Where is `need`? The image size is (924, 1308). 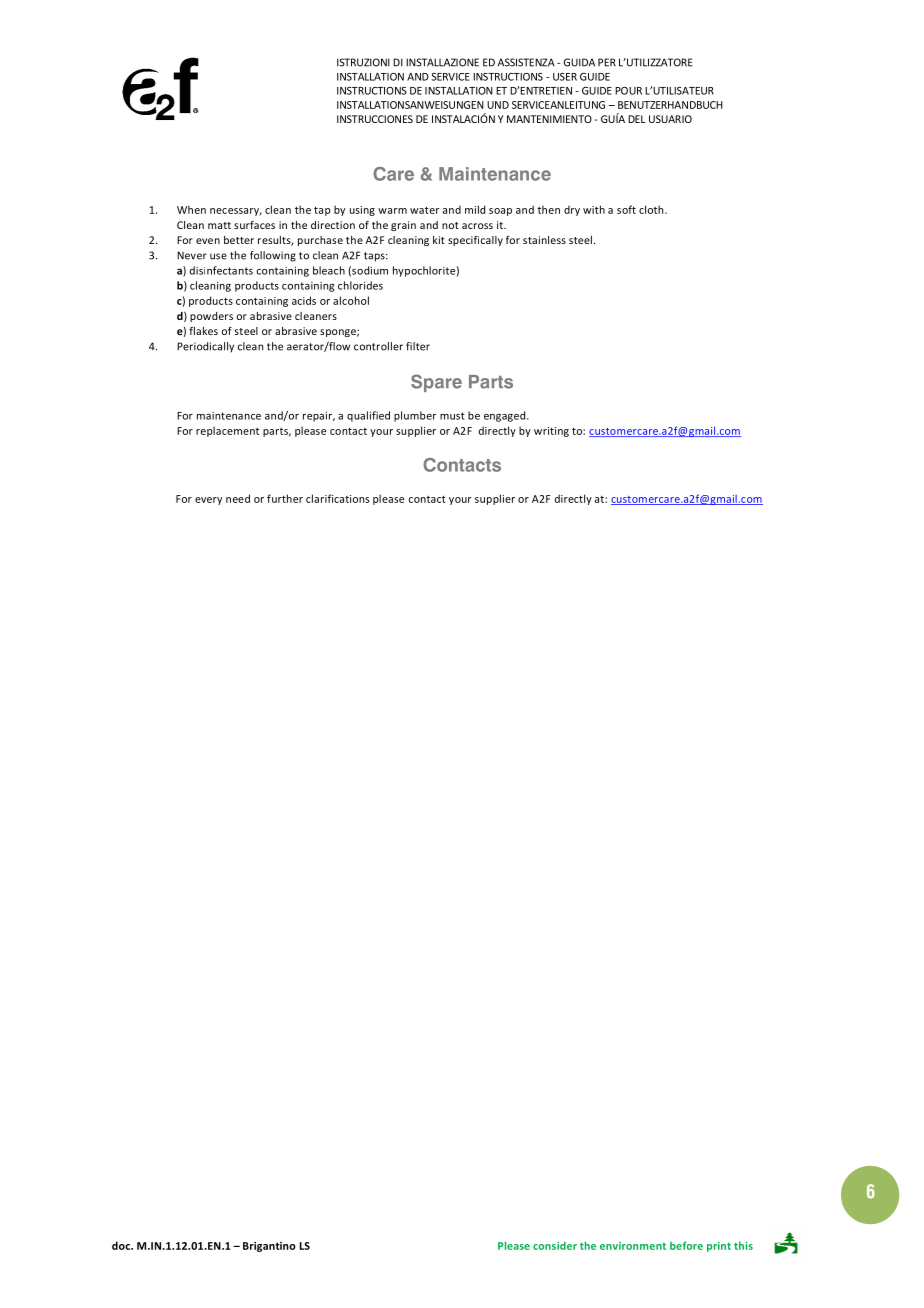 need is located at coordinates (238, 498).
